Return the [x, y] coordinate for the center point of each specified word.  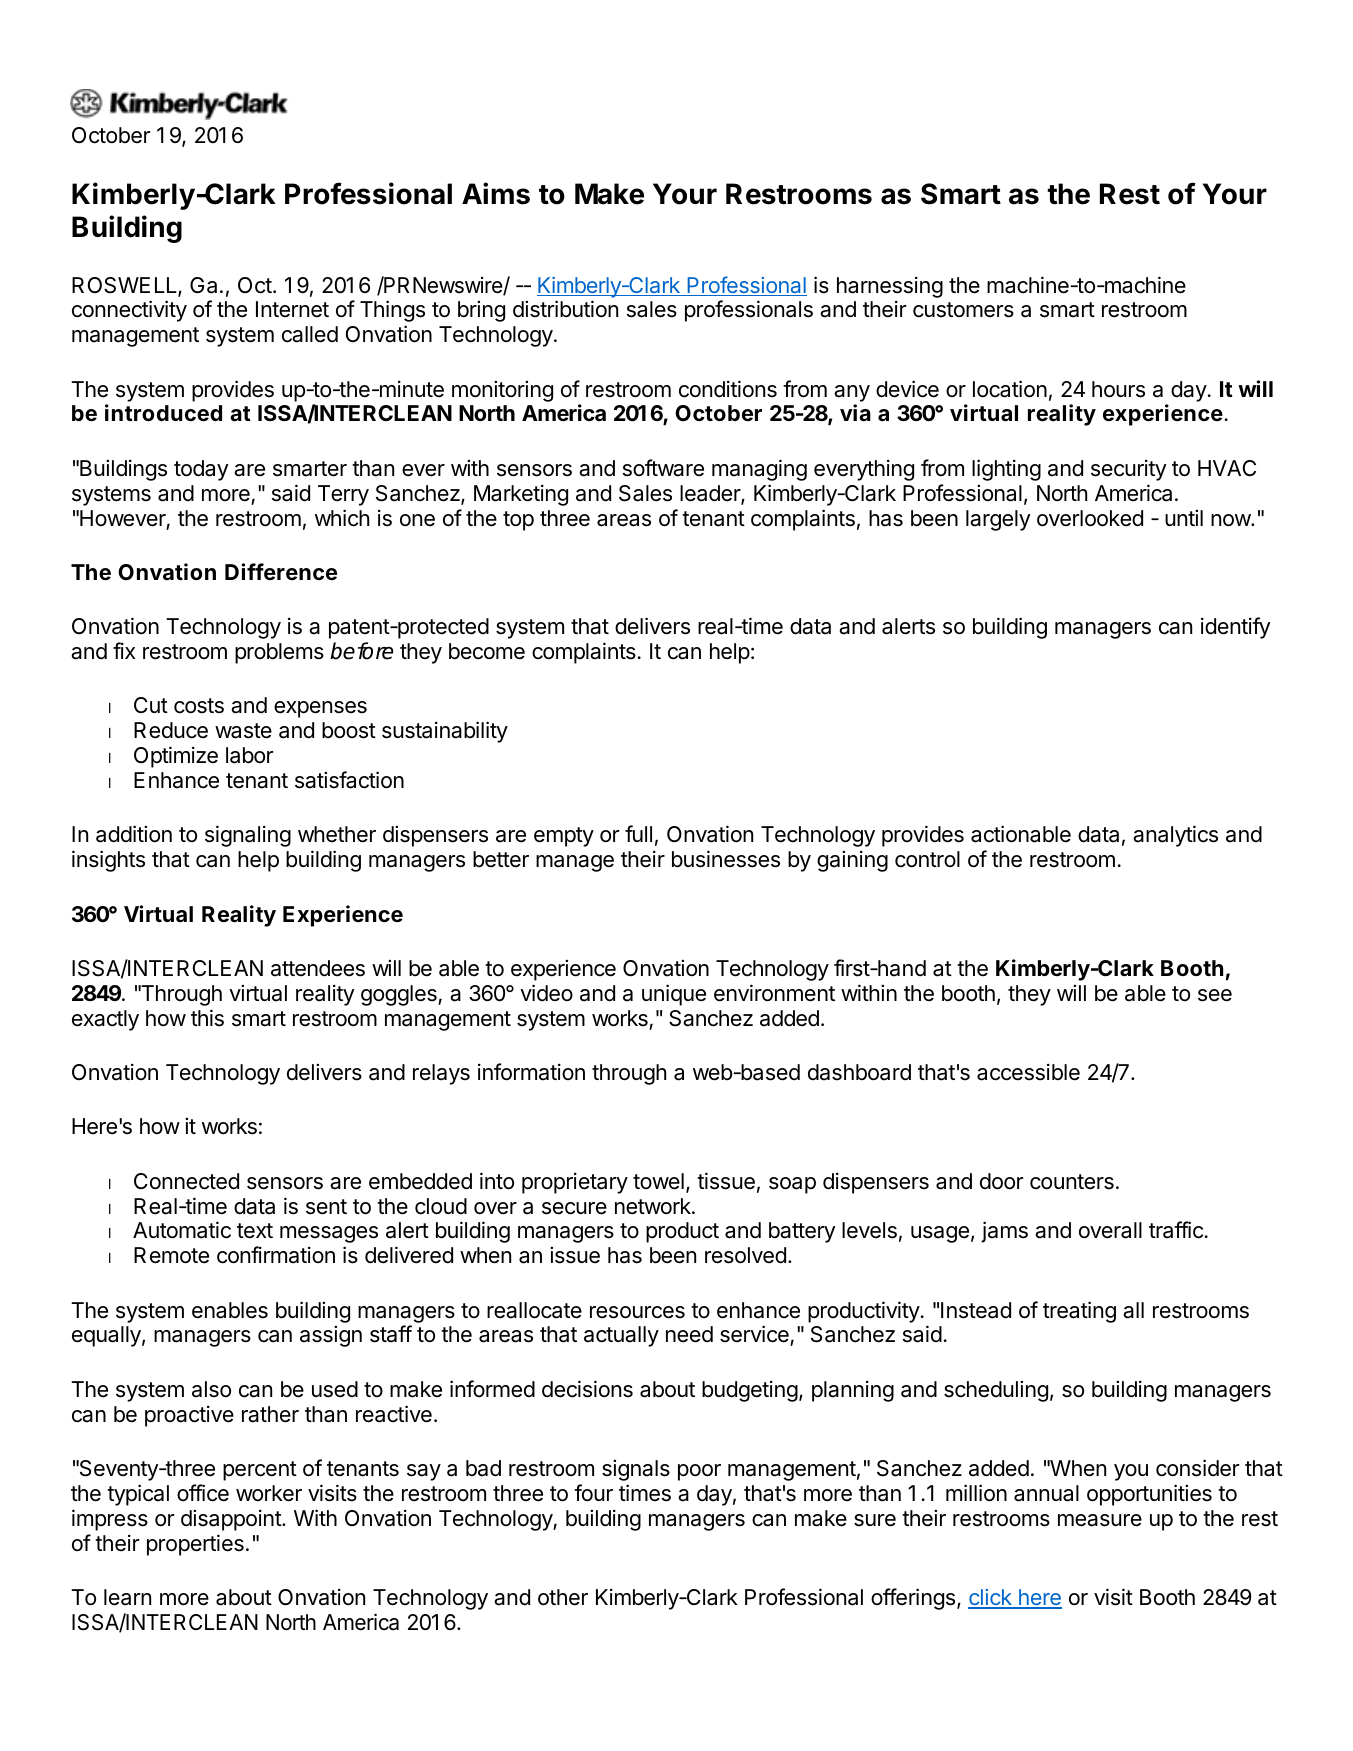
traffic [1176, 1230]
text [255, 1231]
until [1184, 518]
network [654, 1206]
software [663, 468]
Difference [281, 571]
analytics [1175, 836]
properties [195, 1545]
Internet [292, 309]
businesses [726, 859]
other [563, 1597]
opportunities [1149, 1495]
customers [963, 310]
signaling [248, 836]
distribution [565, 309]
